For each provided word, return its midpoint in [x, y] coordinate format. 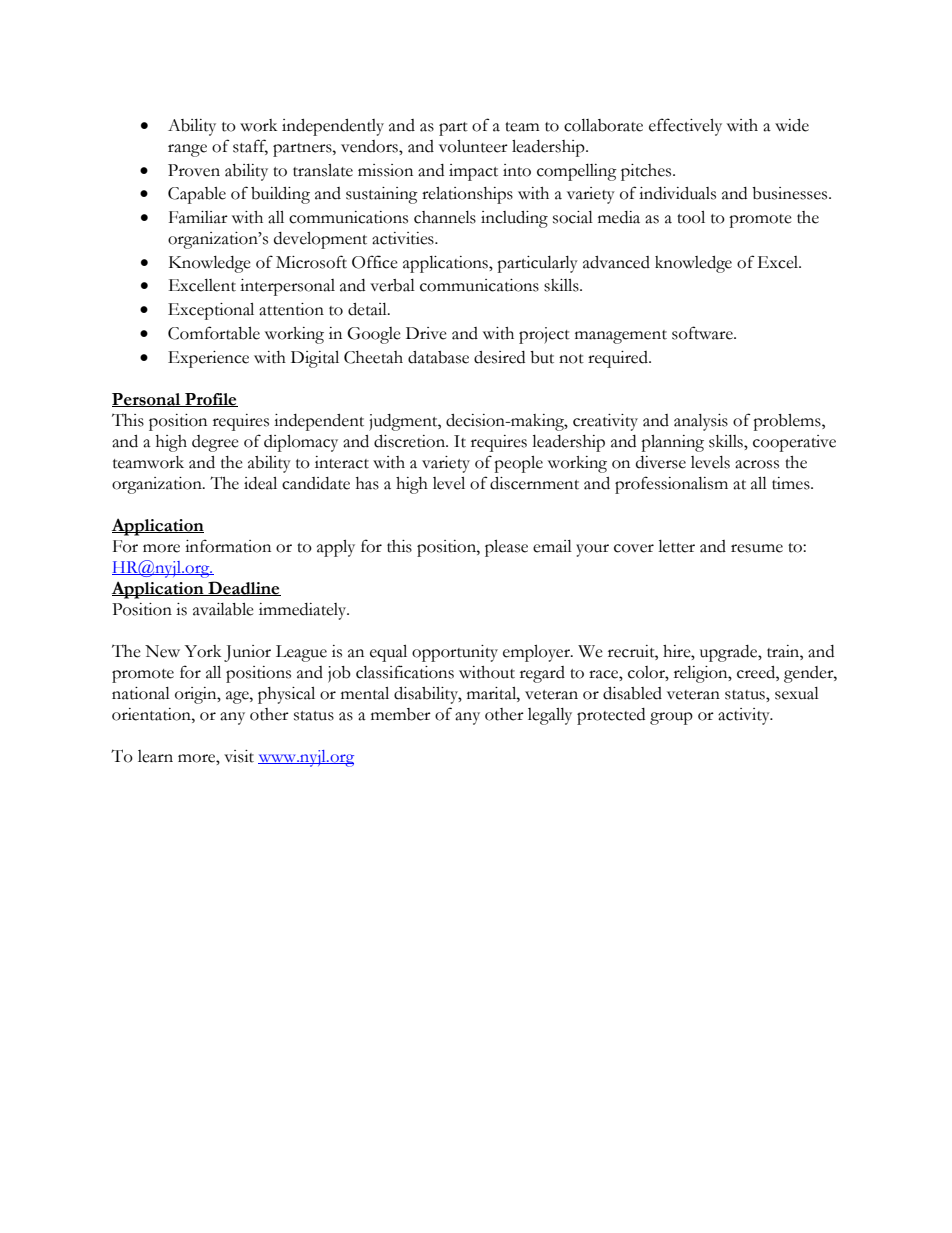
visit [239, 756]
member [401, 714]
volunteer [473, 146]
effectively [685, 127]
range [187, 150]
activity [745, 716]
